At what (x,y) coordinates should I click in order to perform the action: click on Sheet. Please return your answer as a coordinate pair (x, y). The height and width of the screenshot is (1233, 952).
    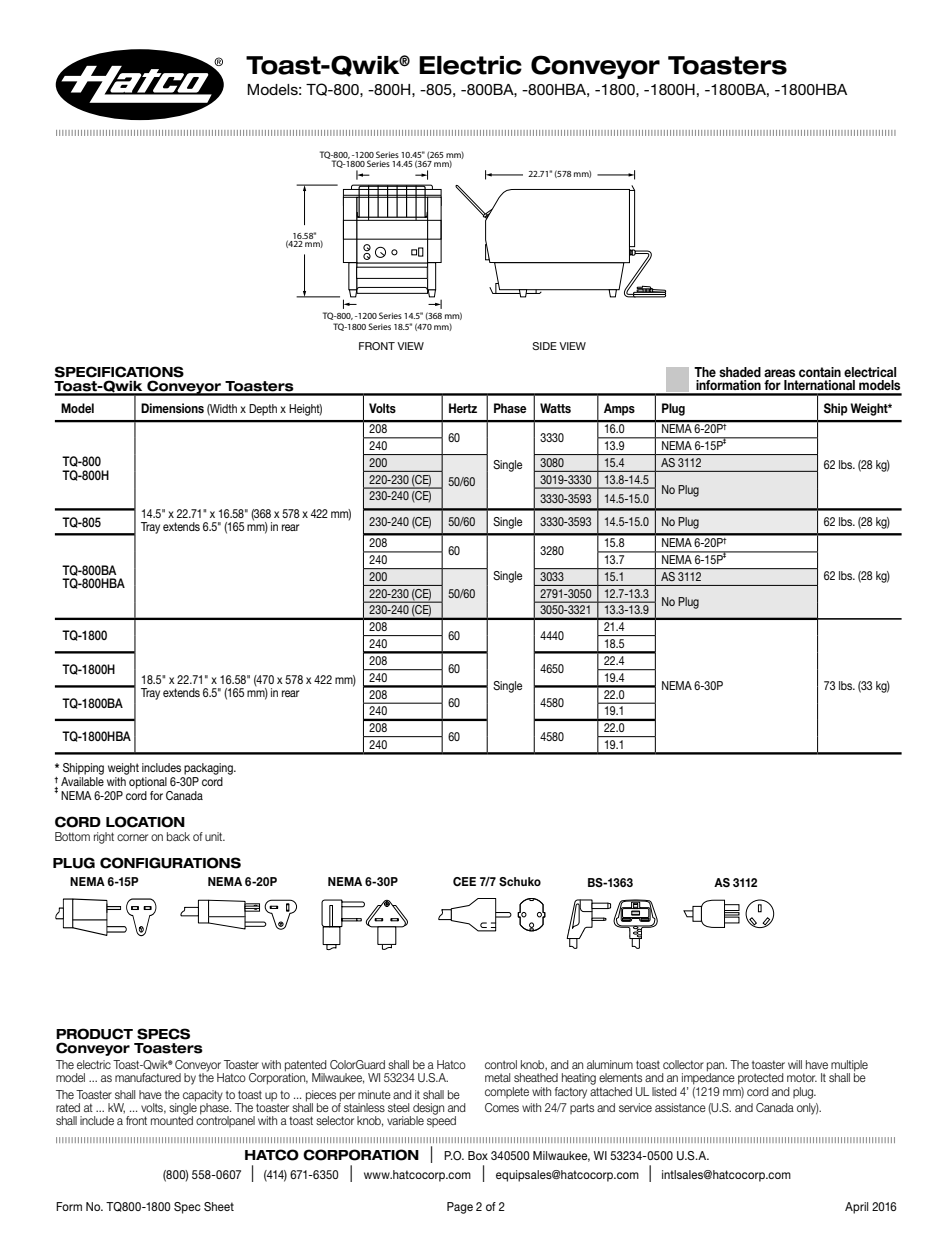
    Looking at the image, I should click on (219, 1206).
